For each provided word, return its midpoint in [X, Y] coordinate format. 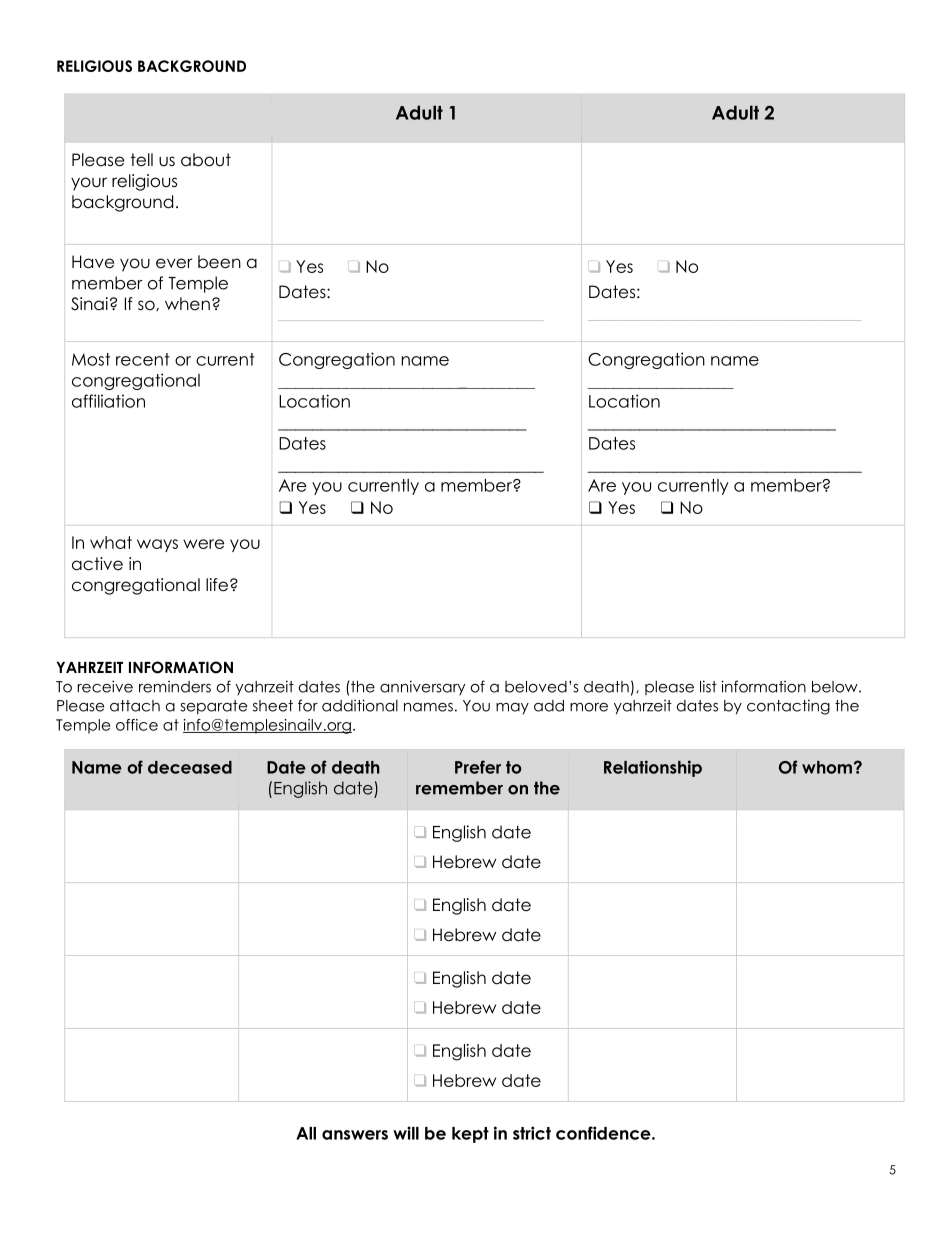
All [306, 1133]
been [219, 262]
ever [174, 263]
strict [532, 1133]
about [206, 160]
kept [470, 1135]
